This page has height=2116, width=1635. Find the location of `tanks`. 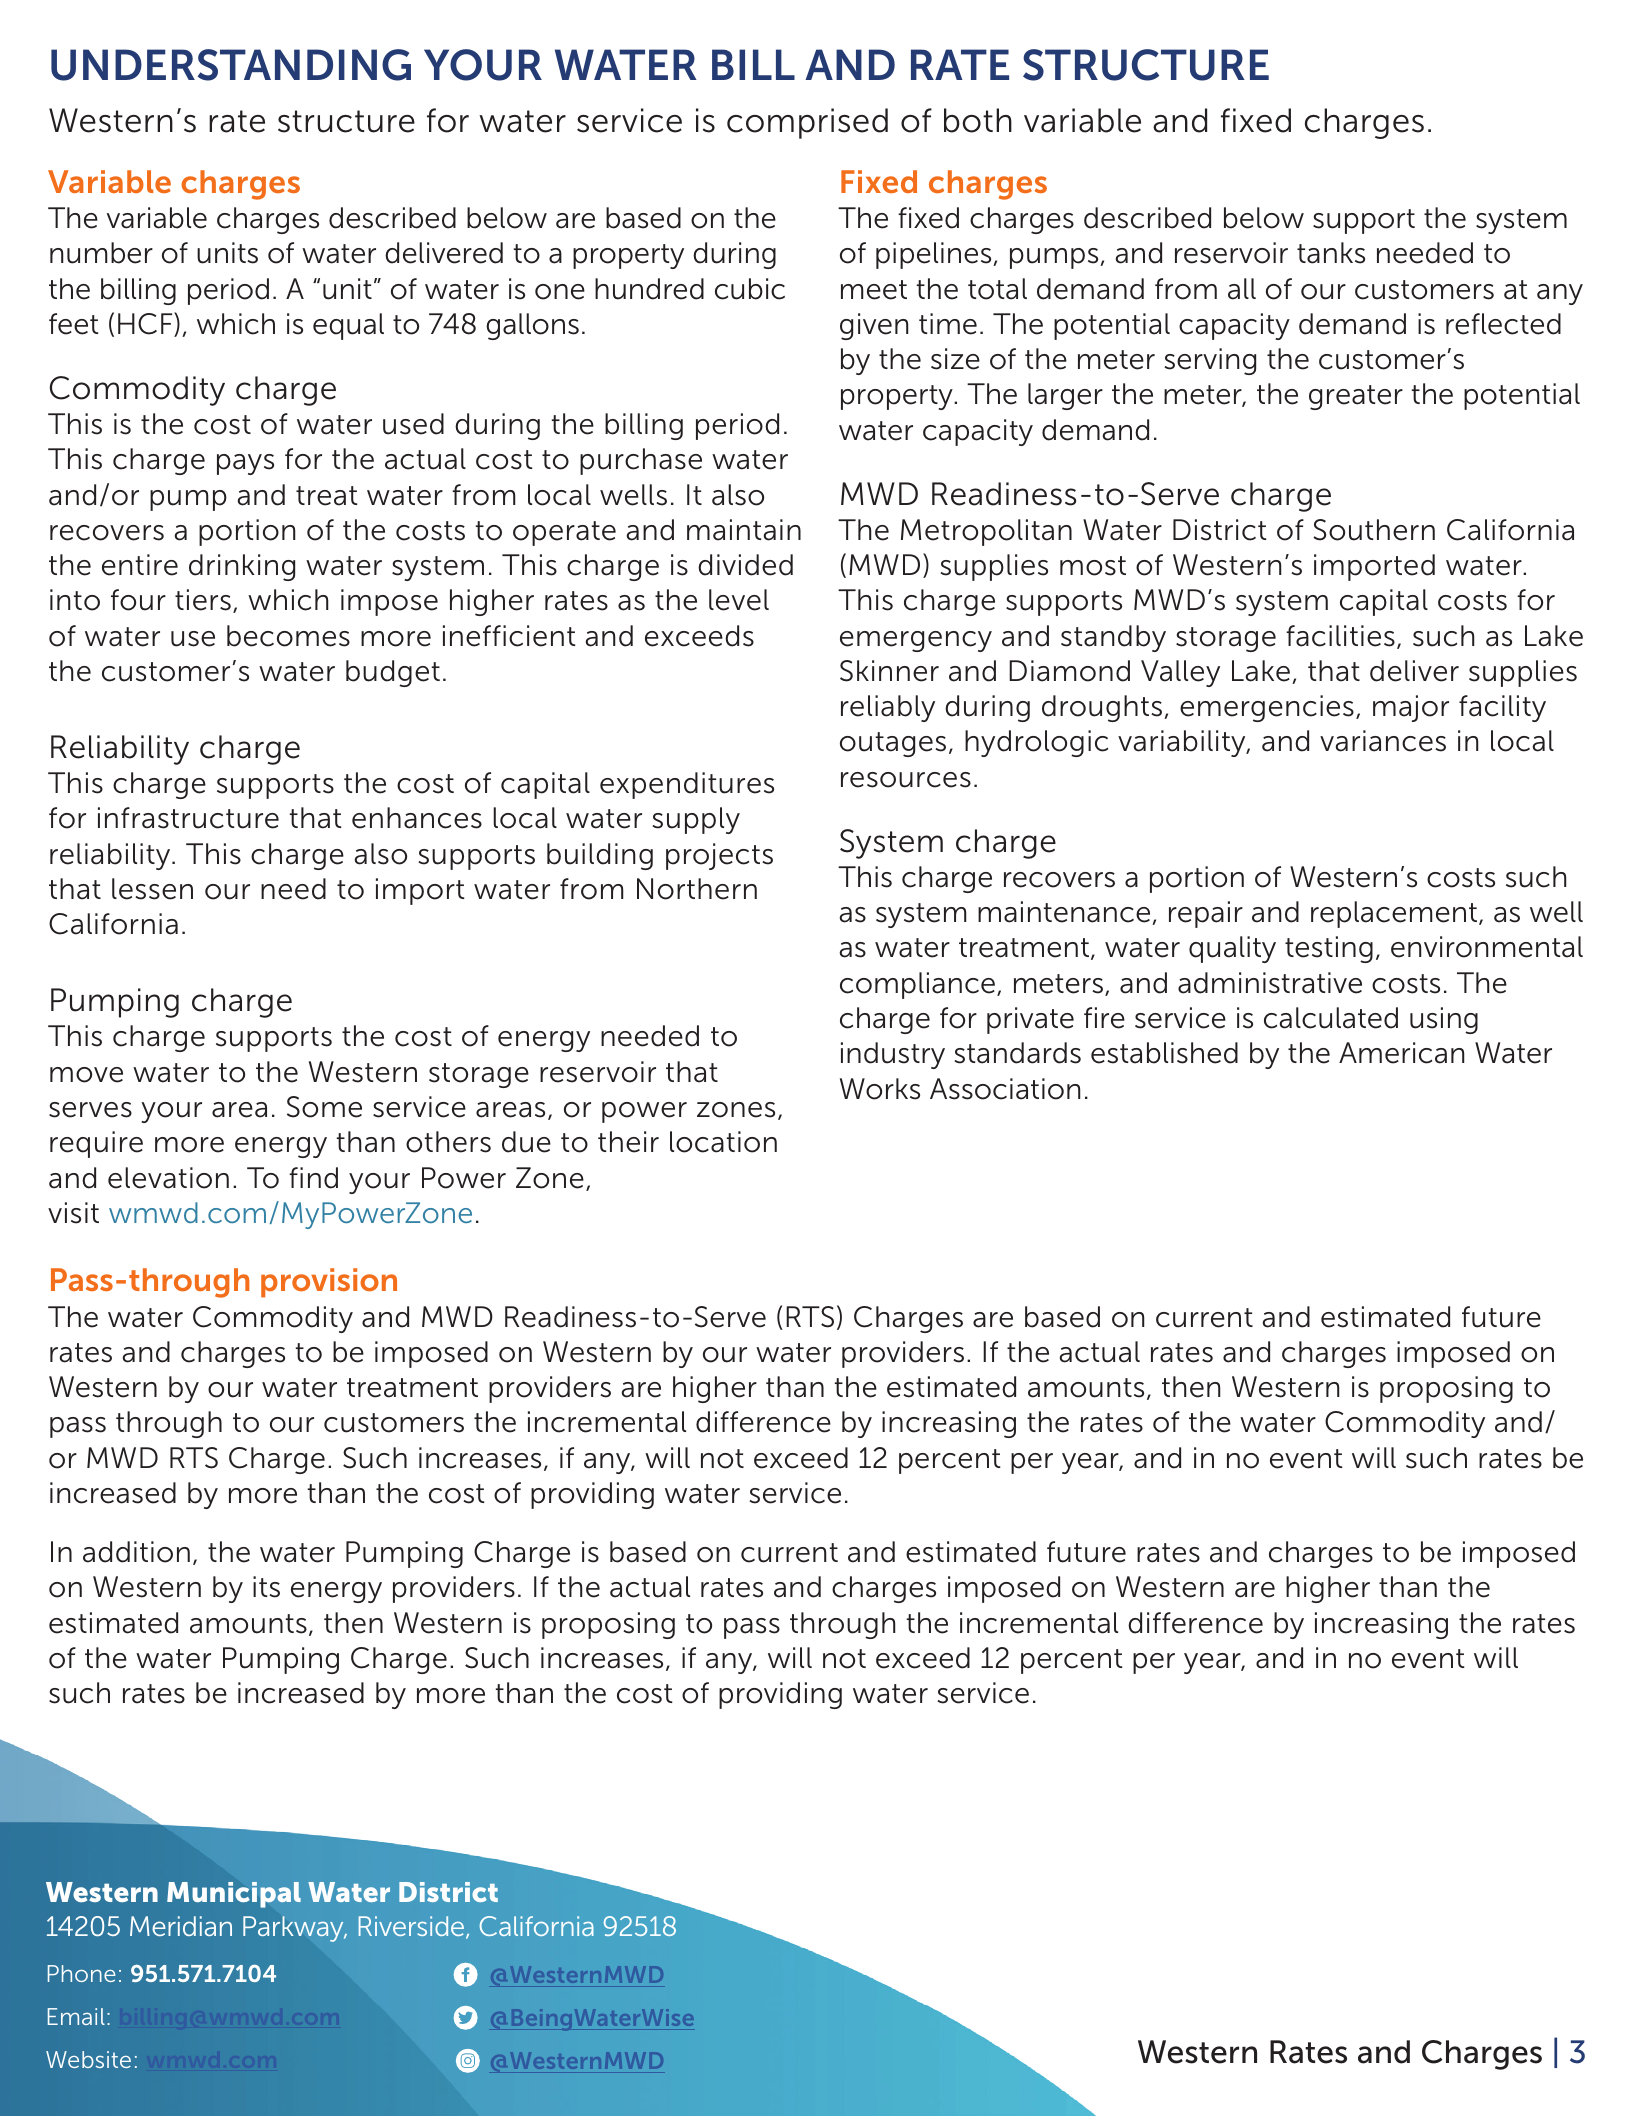

tanks is located at coordinates (1331, 253).
